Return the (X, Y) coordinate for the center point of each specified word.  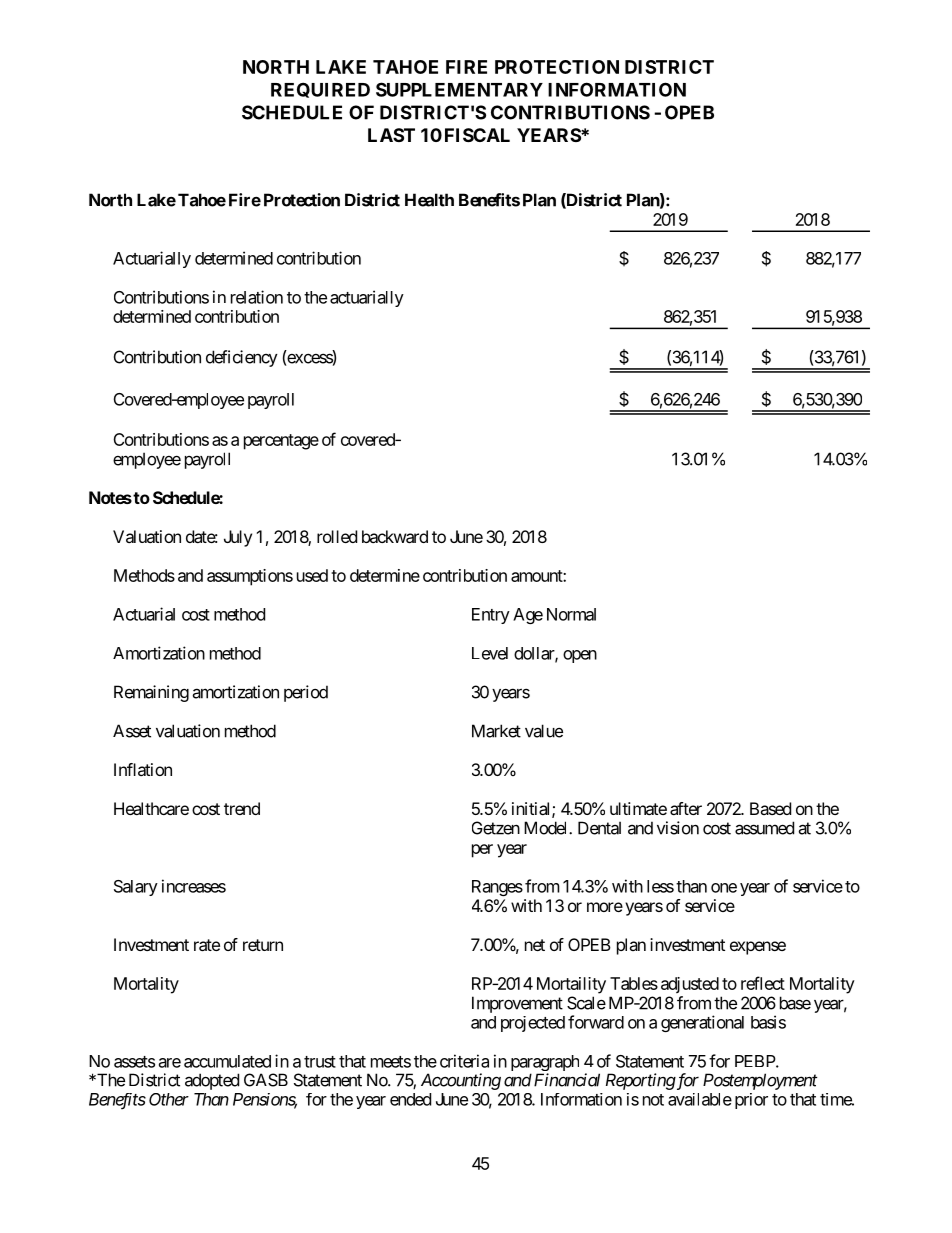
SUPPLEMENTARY (459, 89)
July (238, 538)
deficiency (242, 358)
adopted (212, 1081)
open (580, 656)
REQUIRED (320, 90)
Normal (571, 614)
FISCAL (477, 135)
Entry (491, 616)
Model (547, 828)
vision (678, 828)
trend (242, 808)
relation (257, 297)
